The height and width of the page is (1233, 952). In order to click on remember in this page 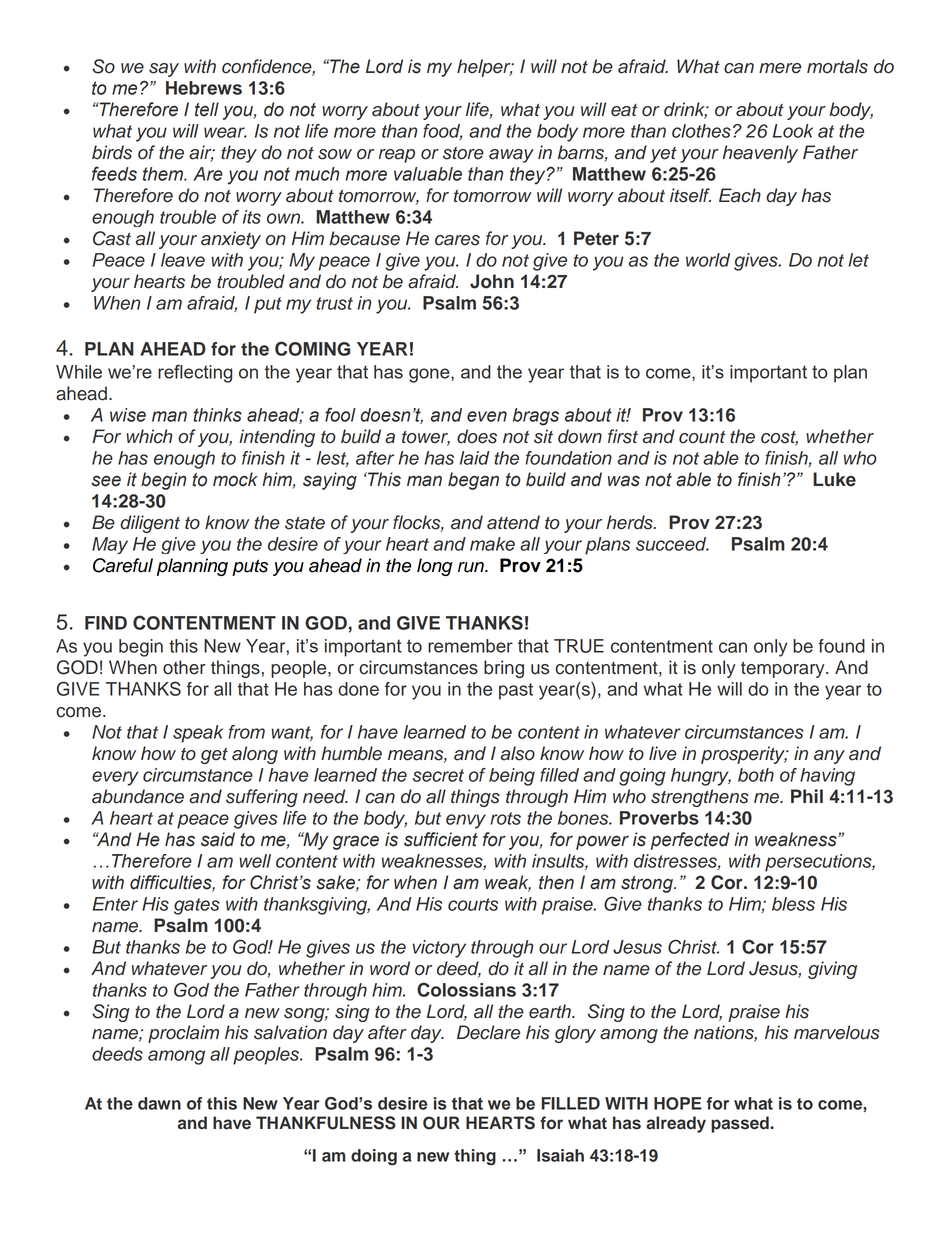, I will do `click(470, 646)`.
